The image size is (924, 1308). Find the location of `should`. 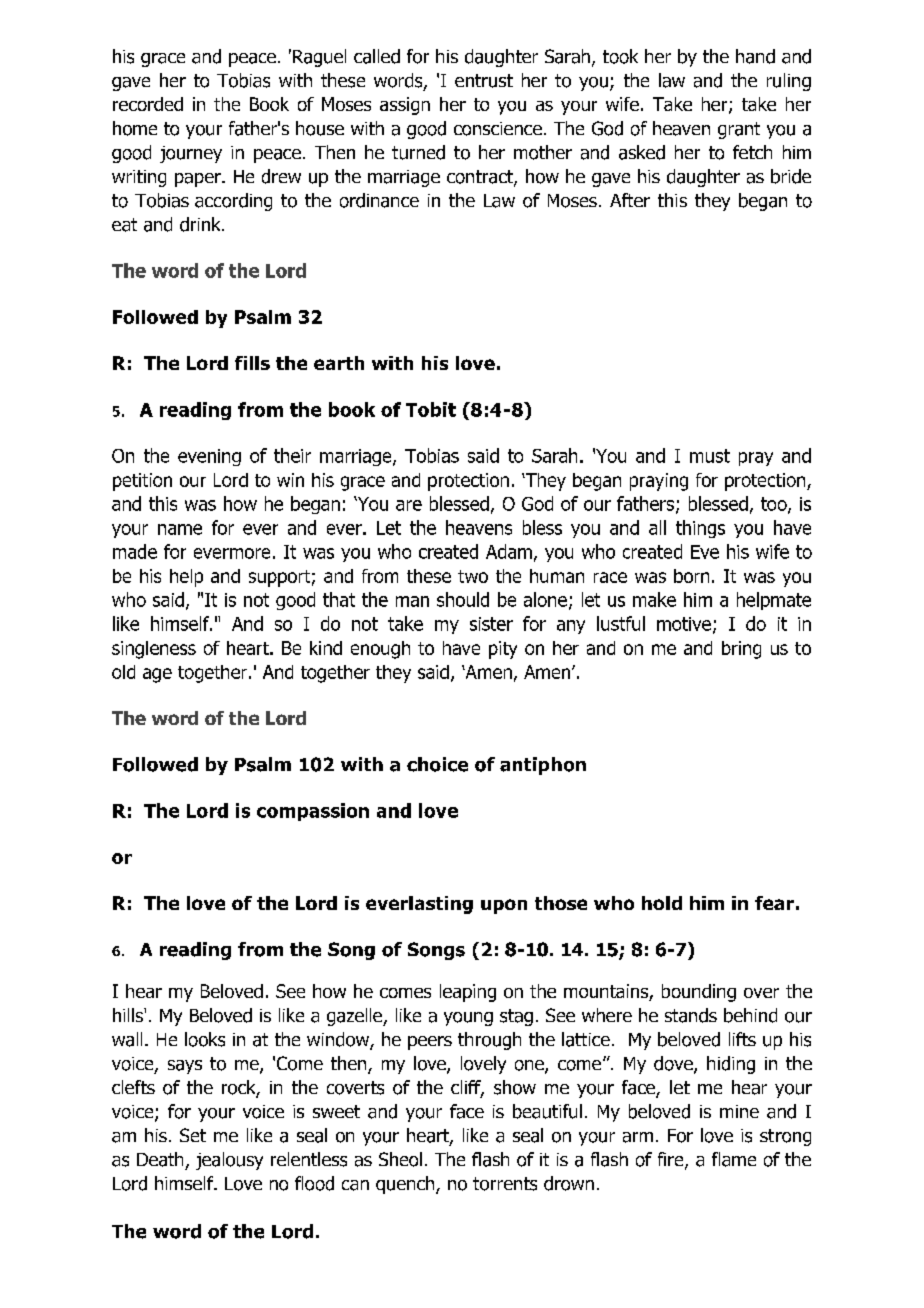

should is located at coordinates (463, 599).
